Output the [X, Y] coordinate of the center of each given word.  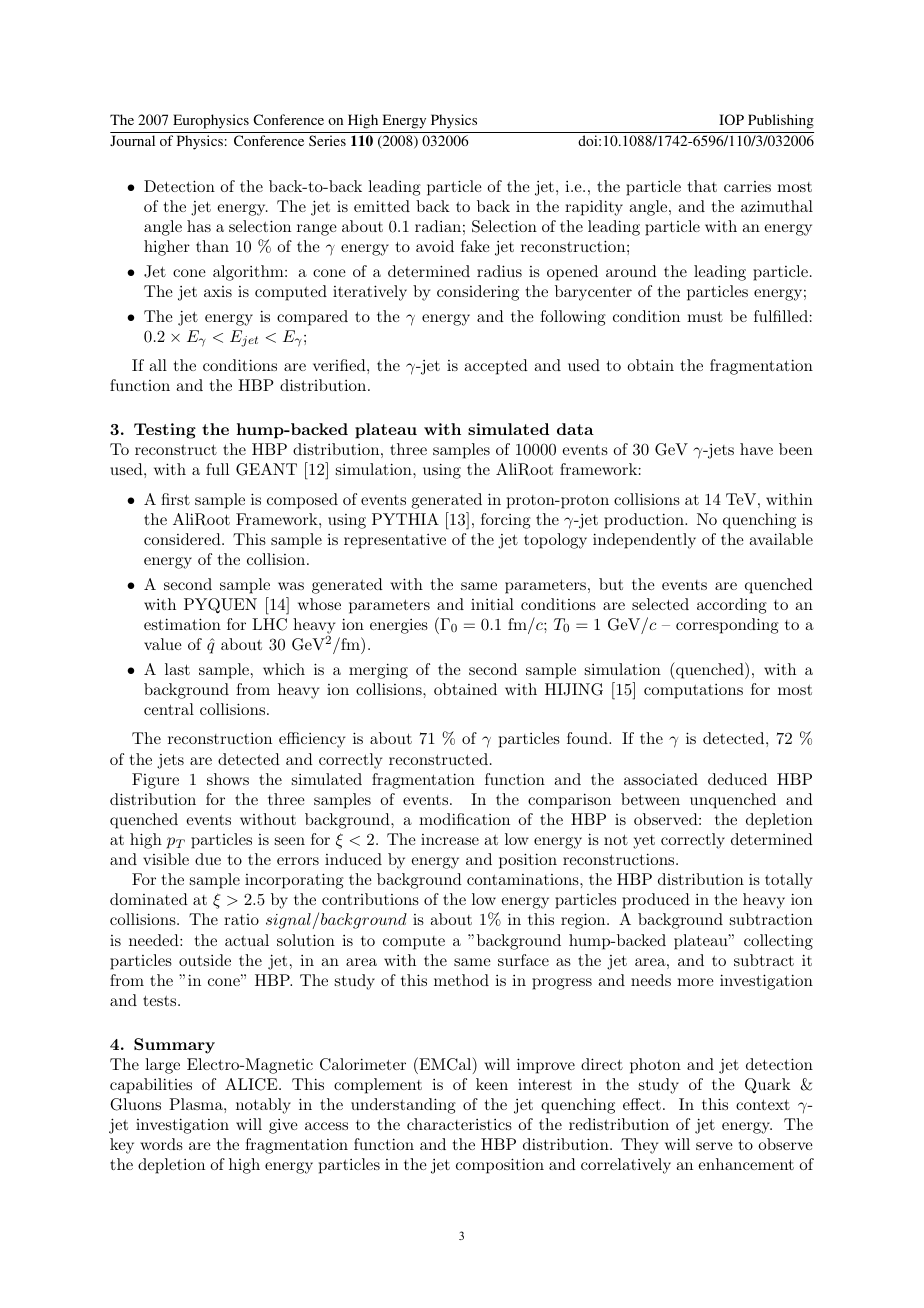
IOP [731, 119]
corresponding [727, 626]
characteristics [459, 1124]
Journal [132, 140]
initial [492, 604]
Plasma [197, 1104]
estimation [182, 624]
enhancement [746, 1164]
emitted [382, 206]
